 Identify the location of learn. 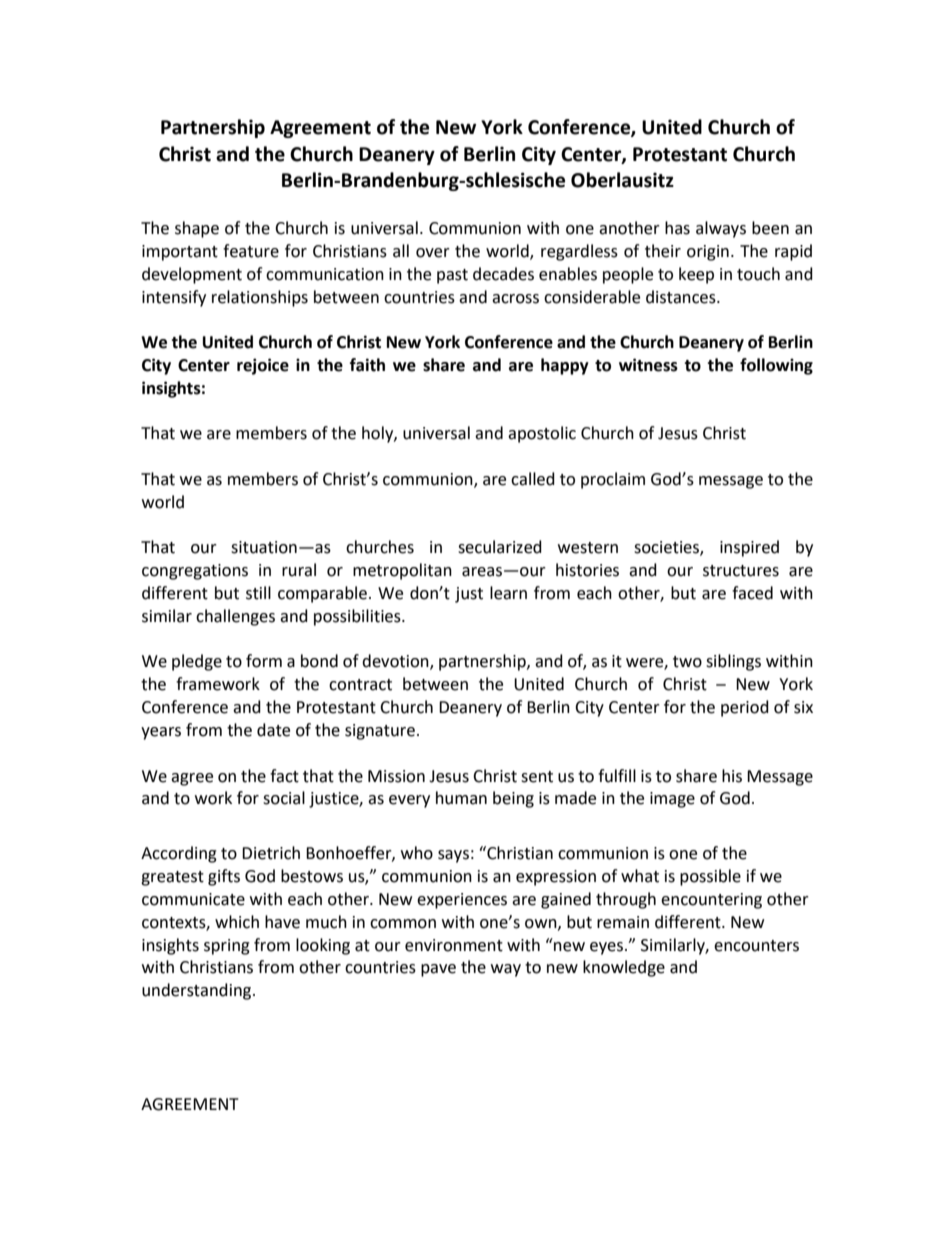
(508, 593).
